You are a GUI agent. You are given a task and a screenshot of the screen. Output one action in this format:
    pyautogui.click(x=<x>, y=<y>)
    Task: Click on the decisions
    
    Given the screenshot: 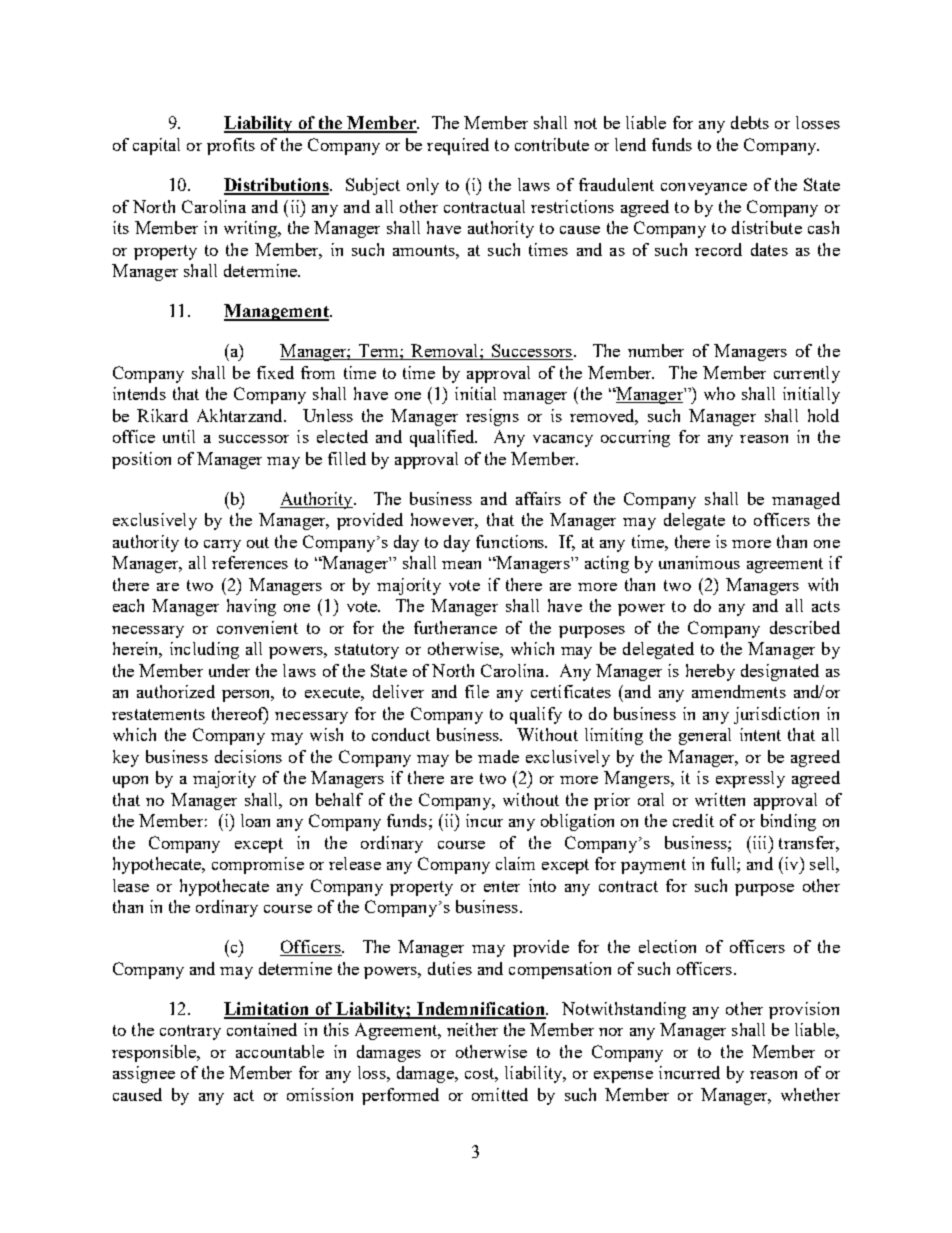 What is the action you would take?
    pyautogui.click(x=248, y=756)
